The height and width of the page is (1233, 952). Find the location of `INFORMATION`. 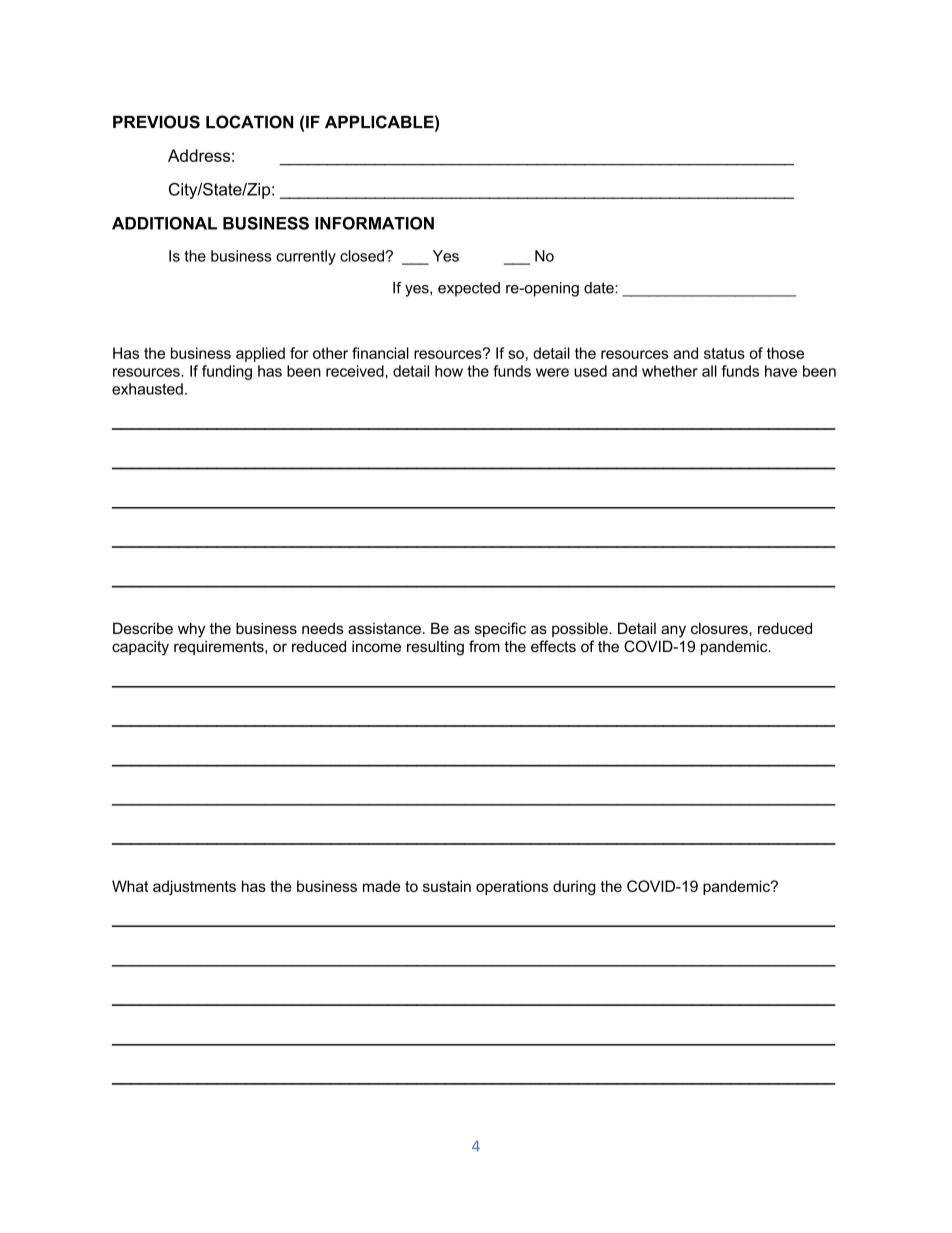

INFORMATION is located at coordinates (374, 223).
